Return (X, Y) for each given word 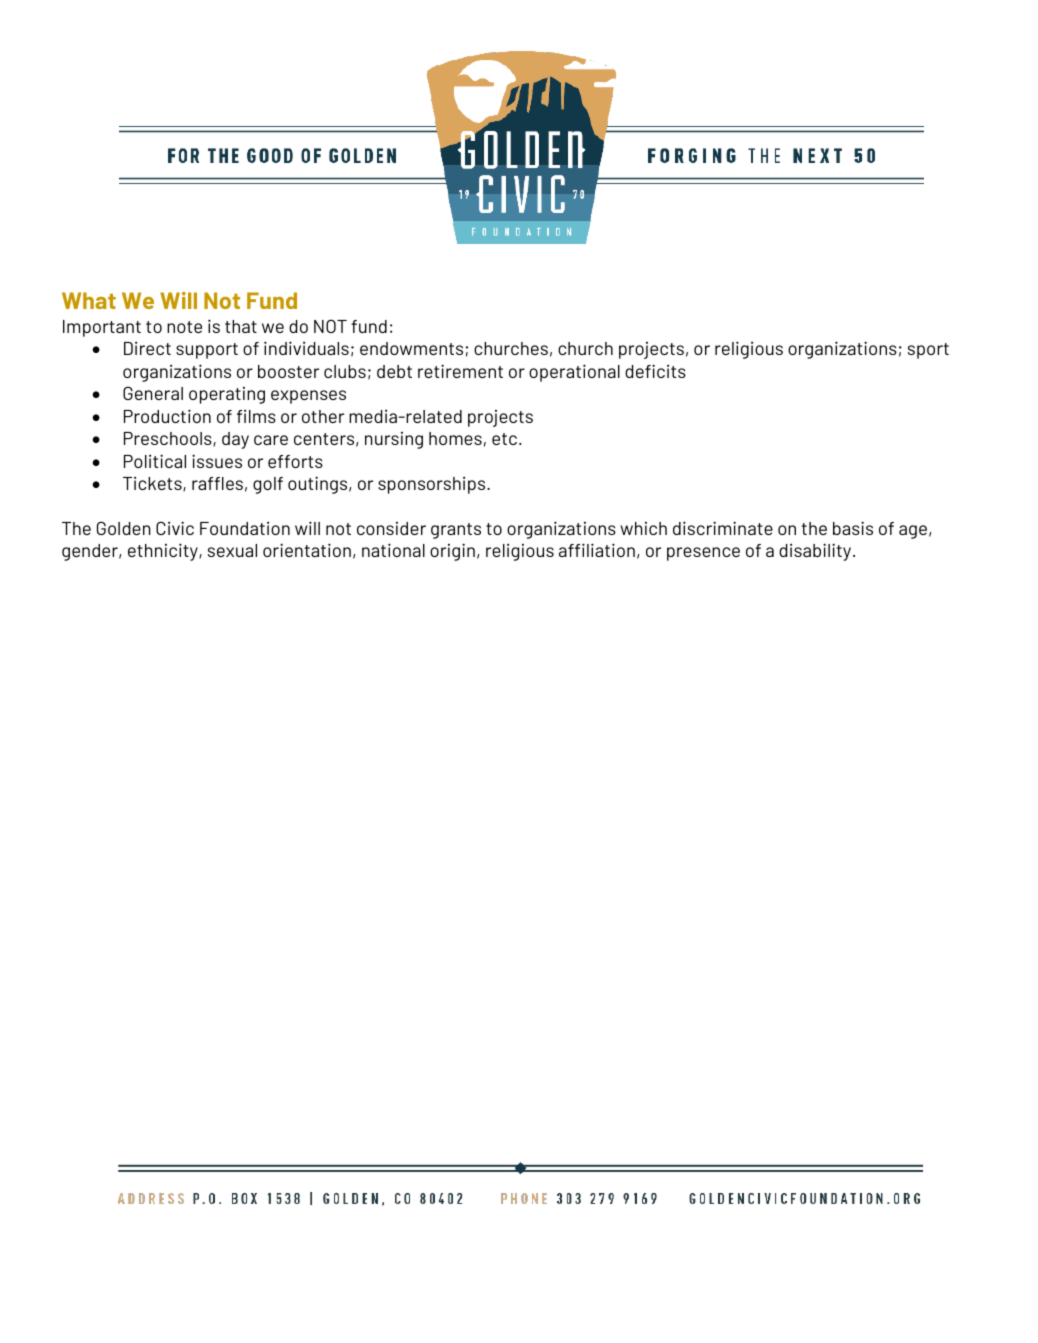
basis (853, 528)
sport (928, 351)
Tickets (153, 484)
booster (288, 371)
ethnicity (164, 552)
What (89, 300)
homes (455, 438)
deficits (655, 371)
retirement (460, 371)
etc (504, 439)
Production (167, 416)
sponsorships (433, 485)
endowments (411, 348)
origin (452, 552)
